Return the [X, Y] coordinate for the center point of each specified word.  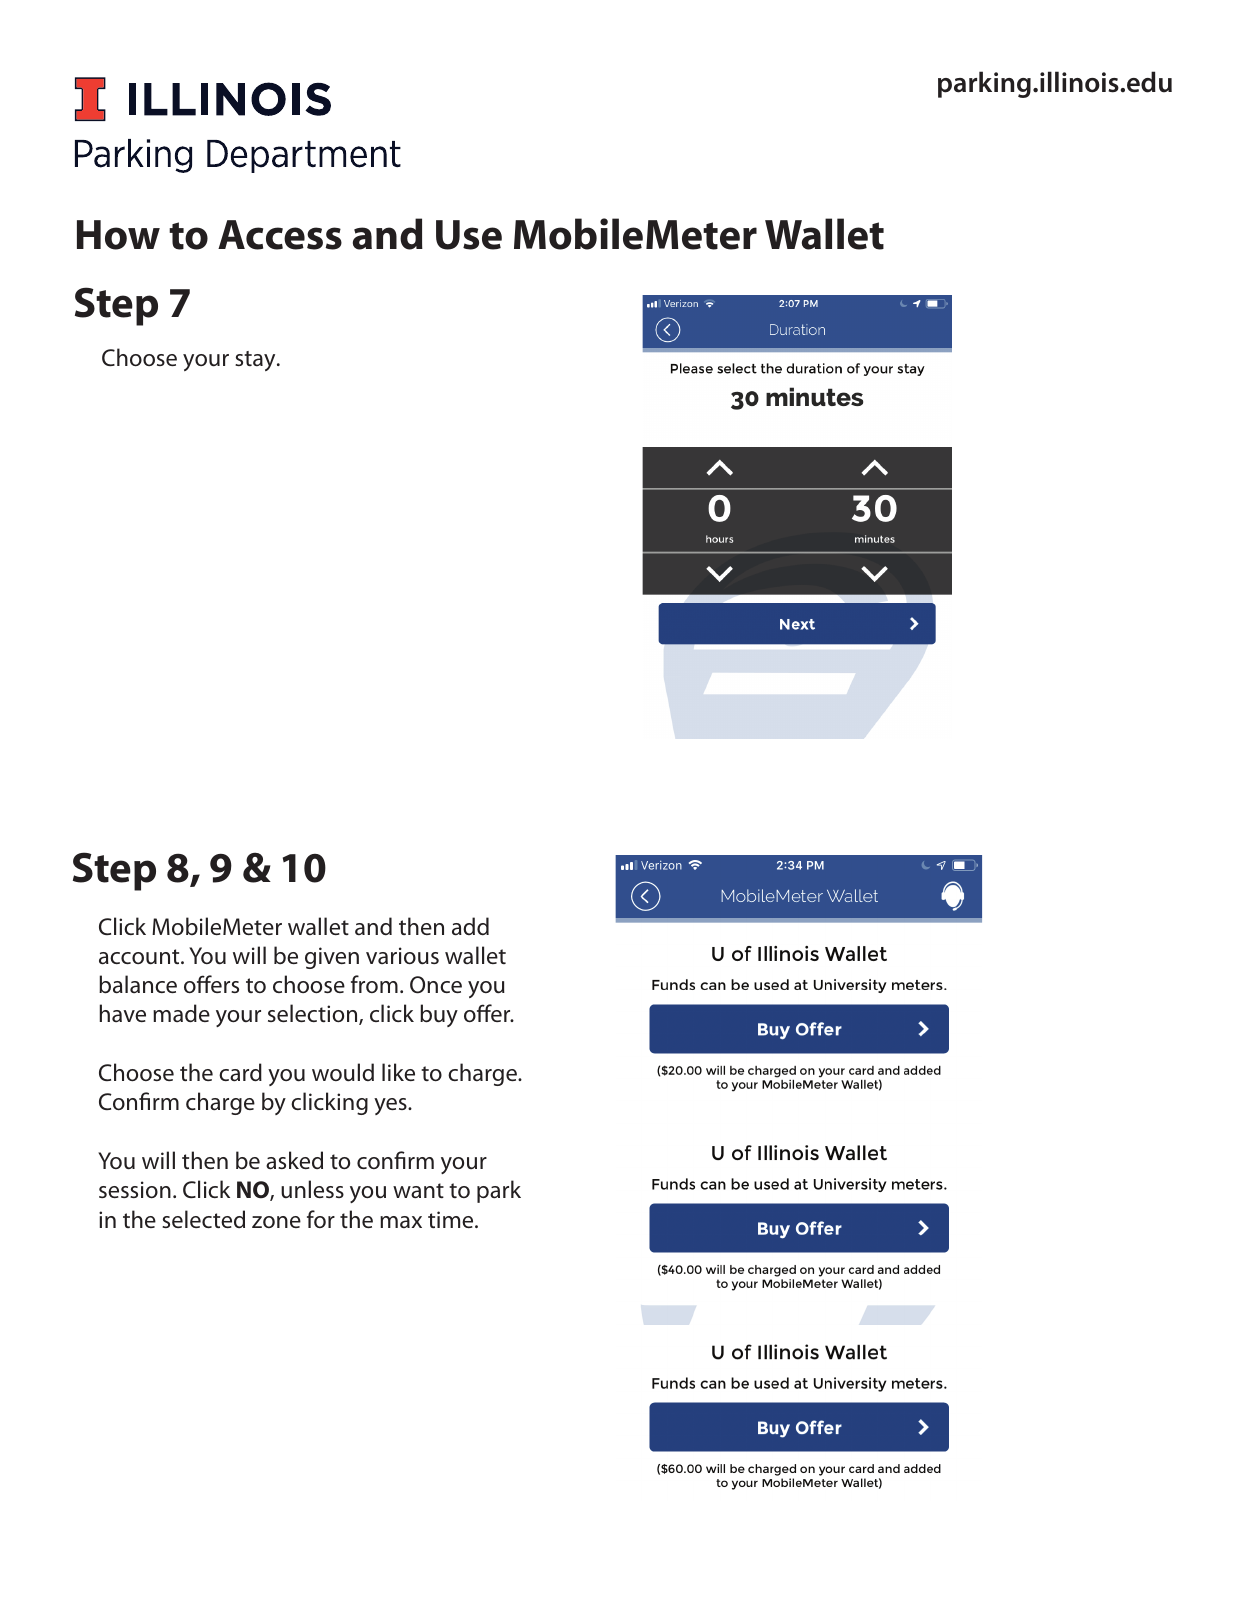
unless [312, 1189]
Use [469, 235]
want [418, 1191]
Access [280, 235]
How [118, 235]
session [135, 1190]
